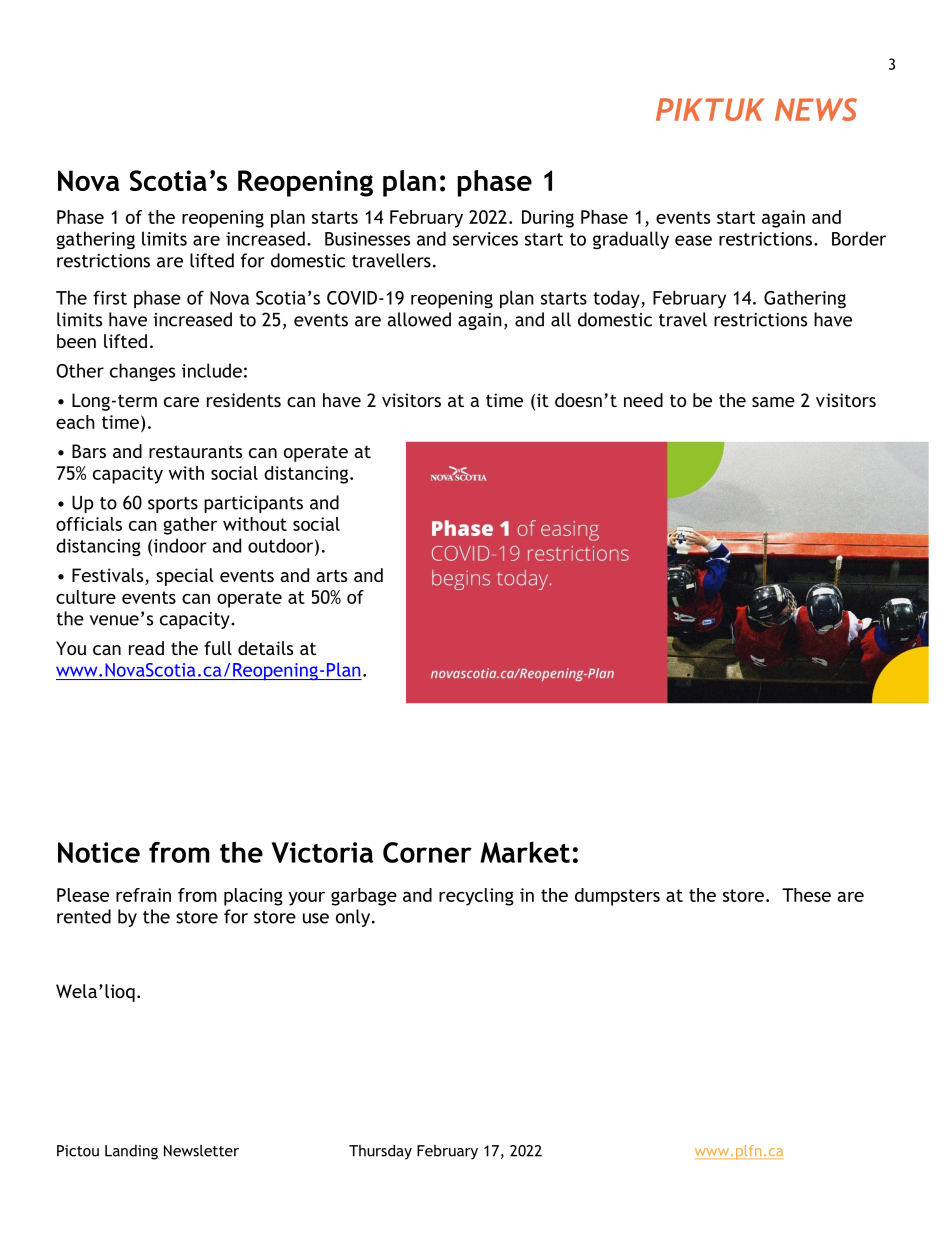 The height and width of the document is (1233, 952). I want to click on Landing, so click(131, 1152).
